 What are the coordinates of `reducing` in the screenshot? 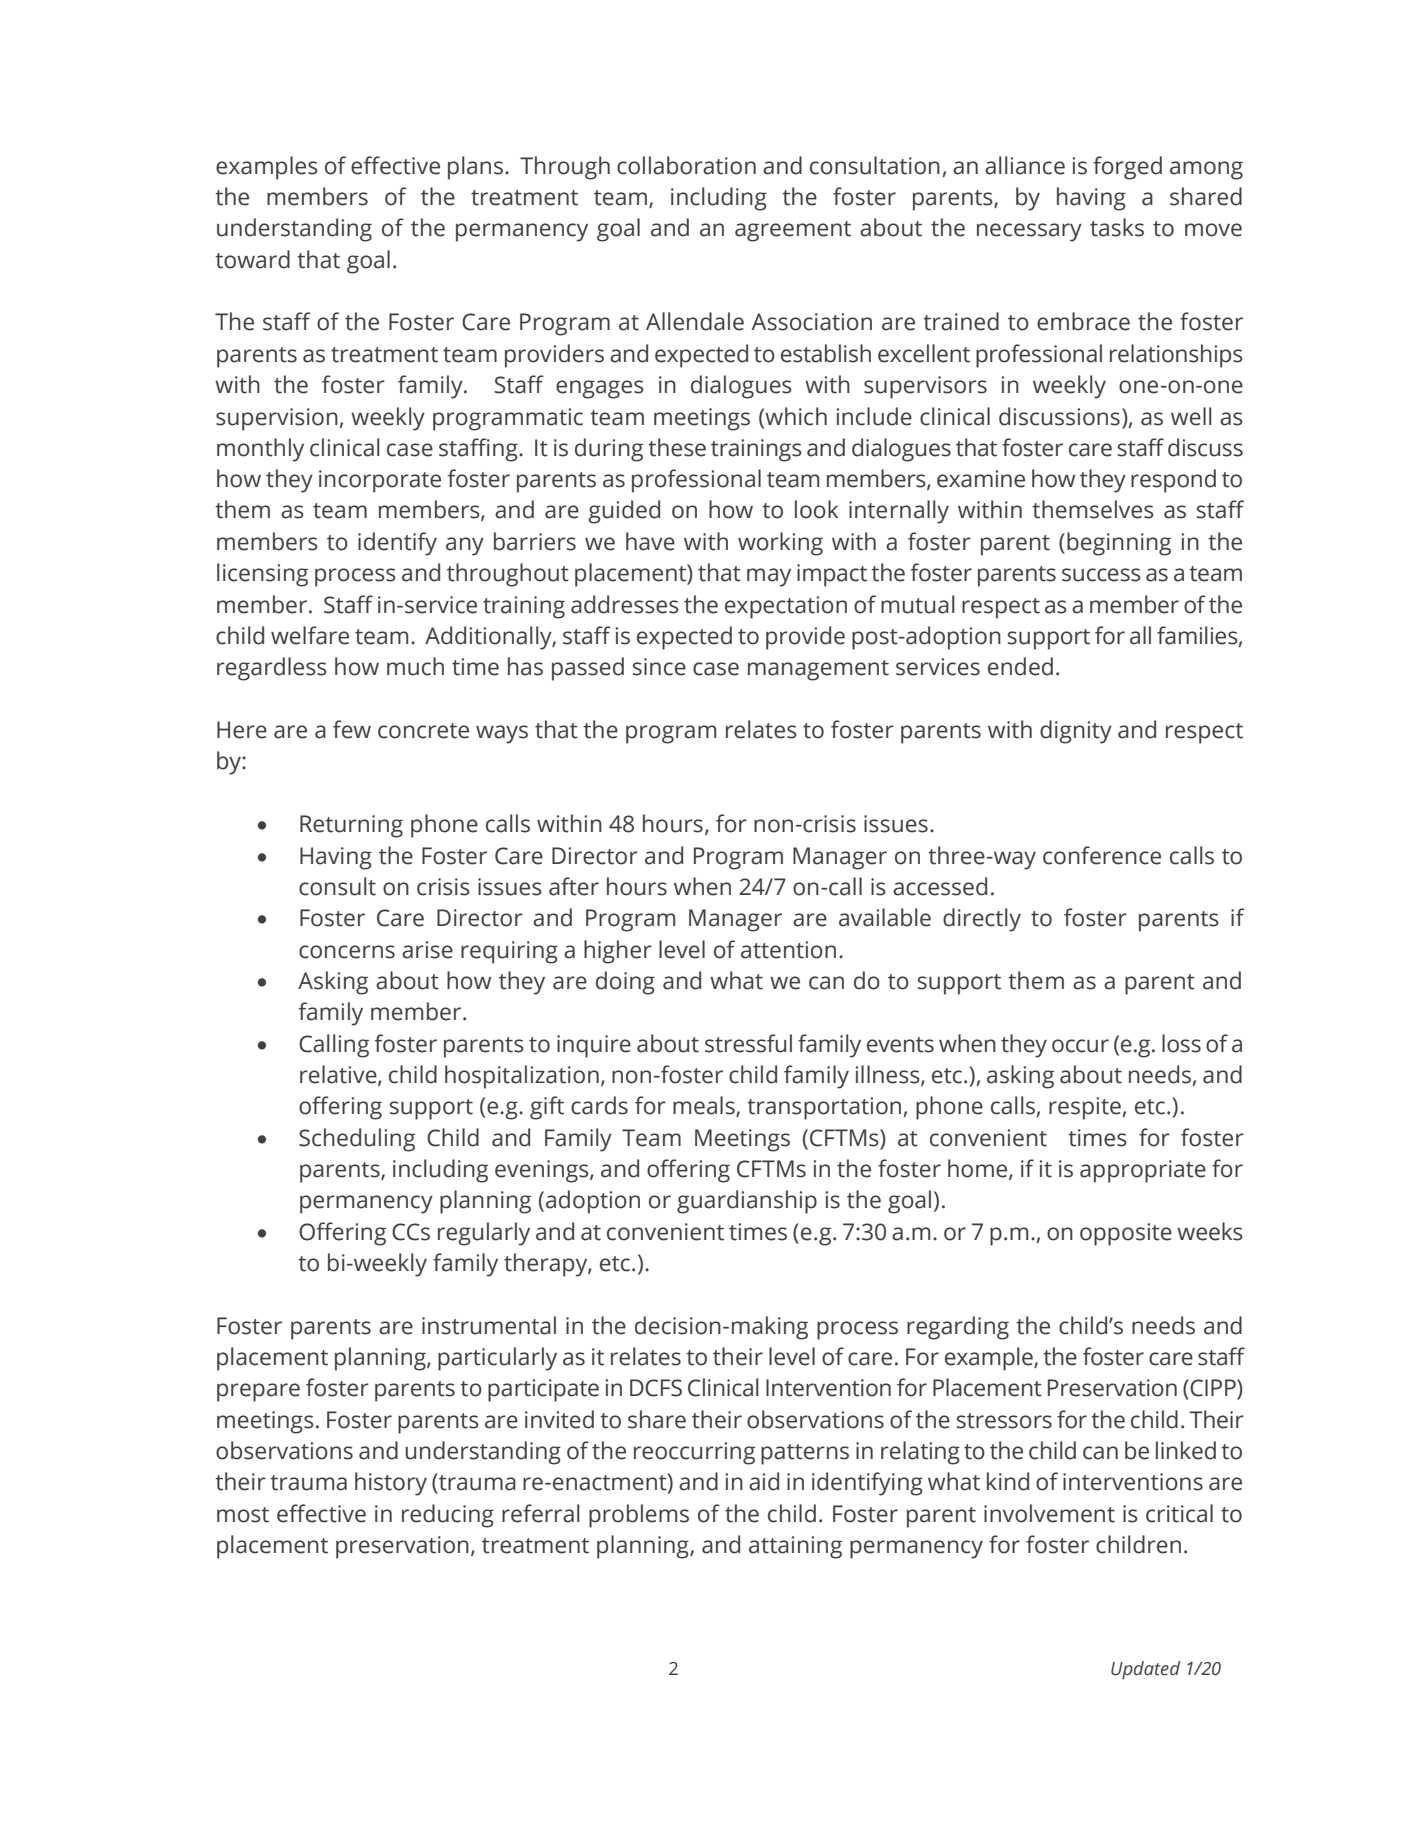 It's located at (448, 1516).
